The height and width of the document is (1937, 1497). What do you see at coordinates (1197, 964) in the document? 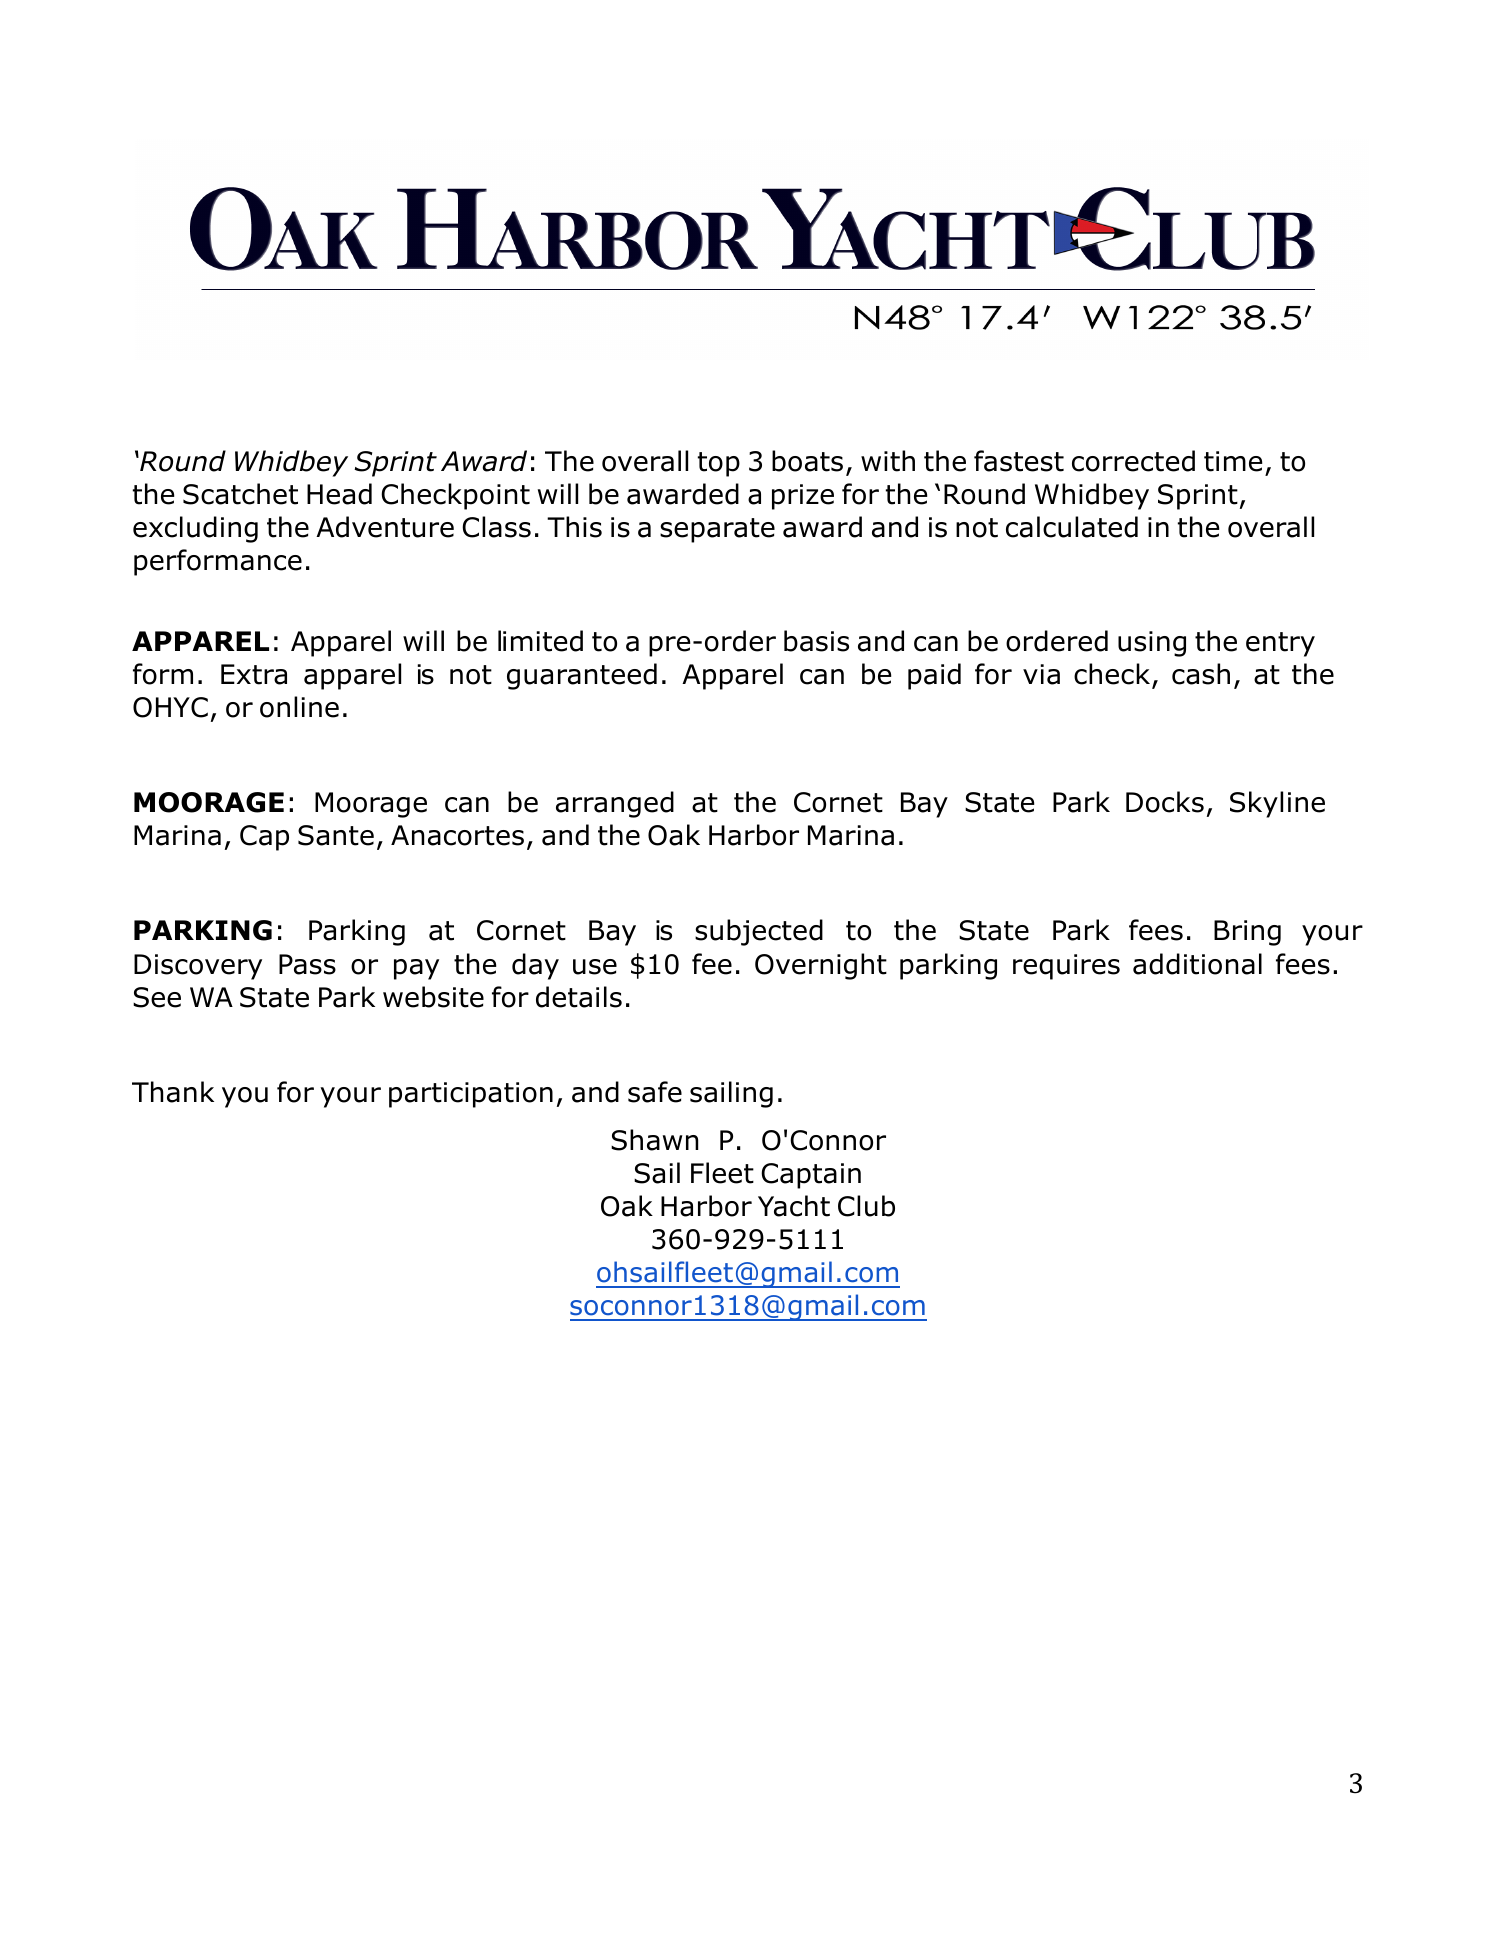
I see `additional` at bounding box center [1197, 964].
